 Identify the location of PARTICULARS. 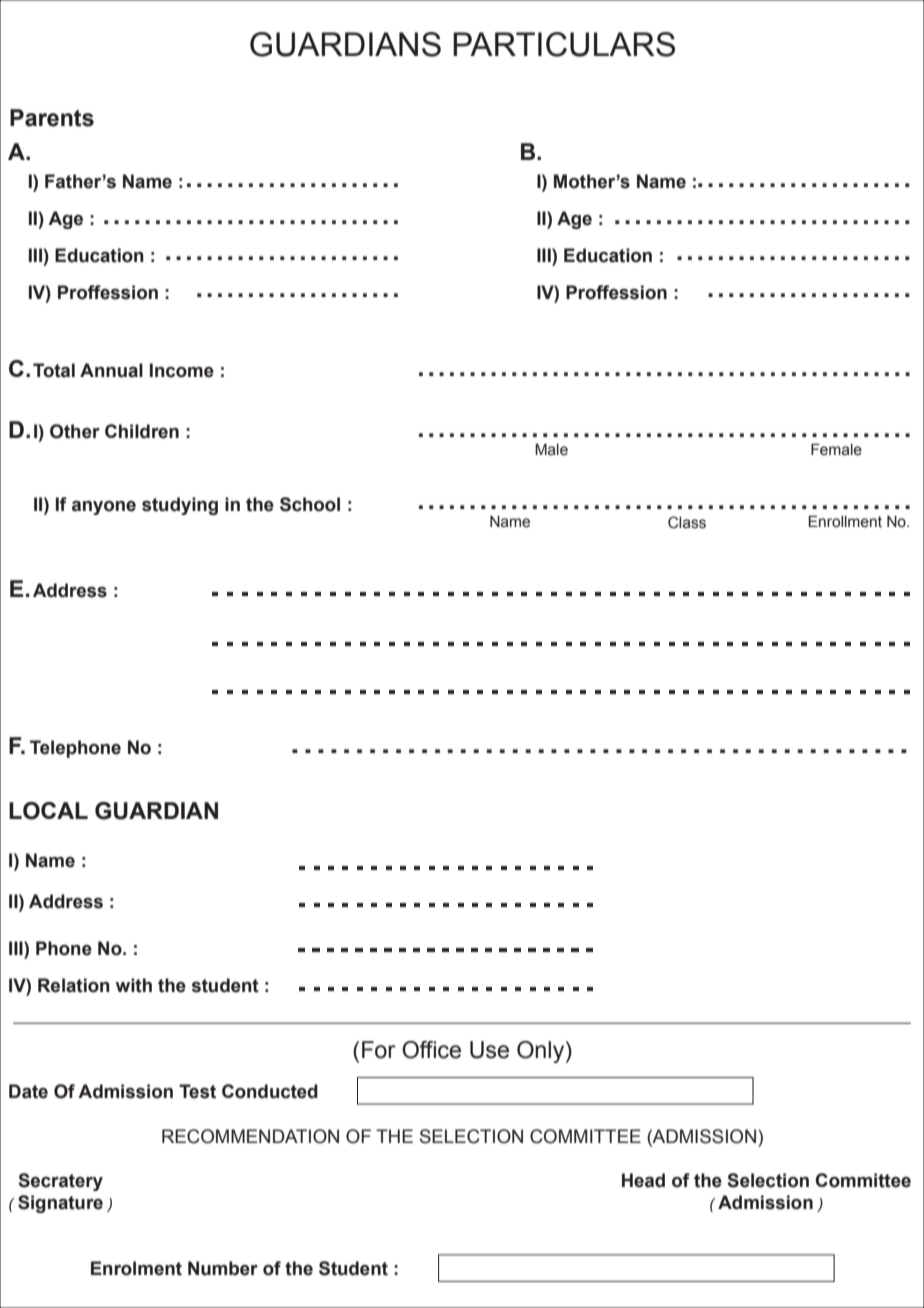
(564, 44).
